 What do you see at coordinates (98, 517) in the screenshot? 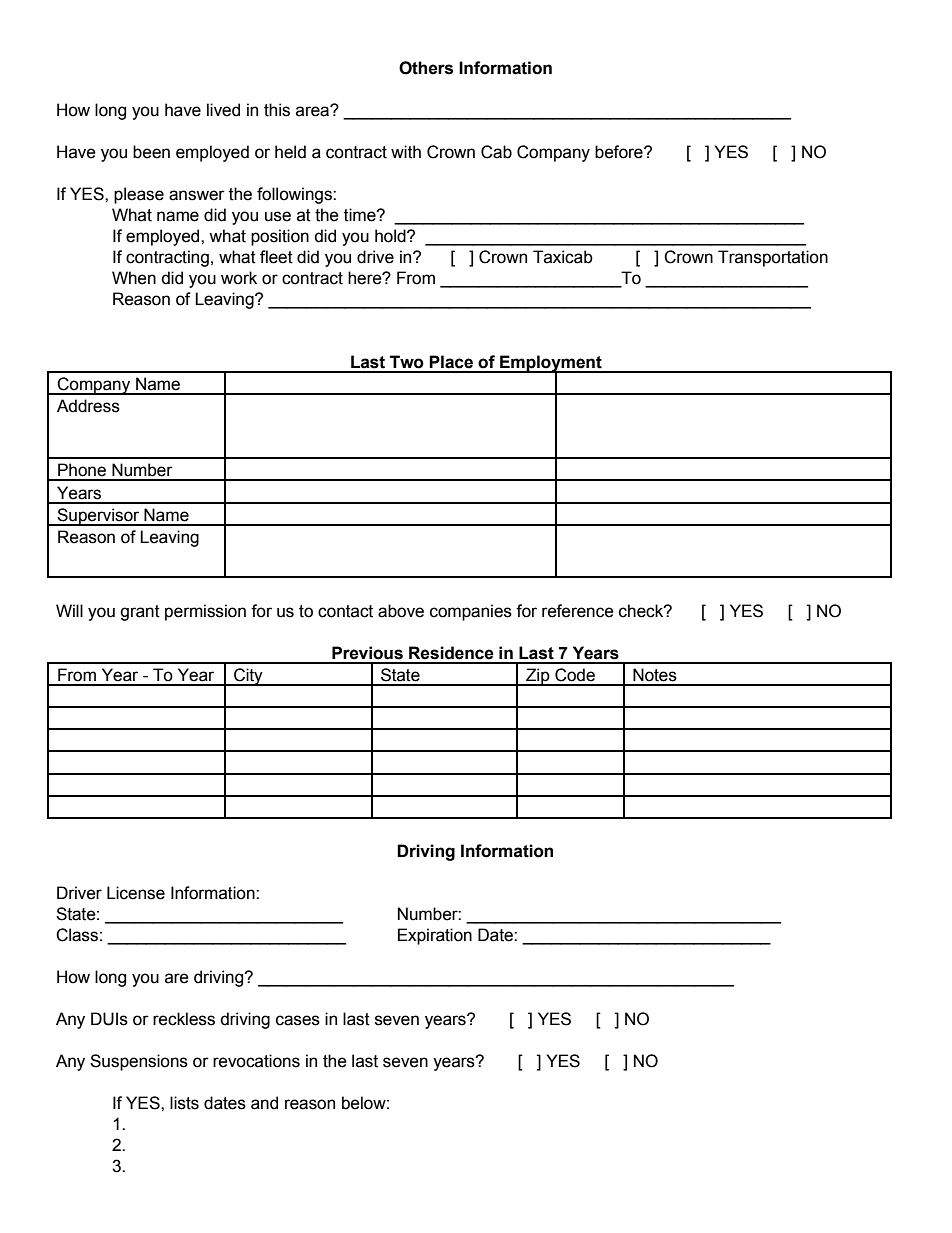
I see `Supervisor` at bounding box center [98, 517].
